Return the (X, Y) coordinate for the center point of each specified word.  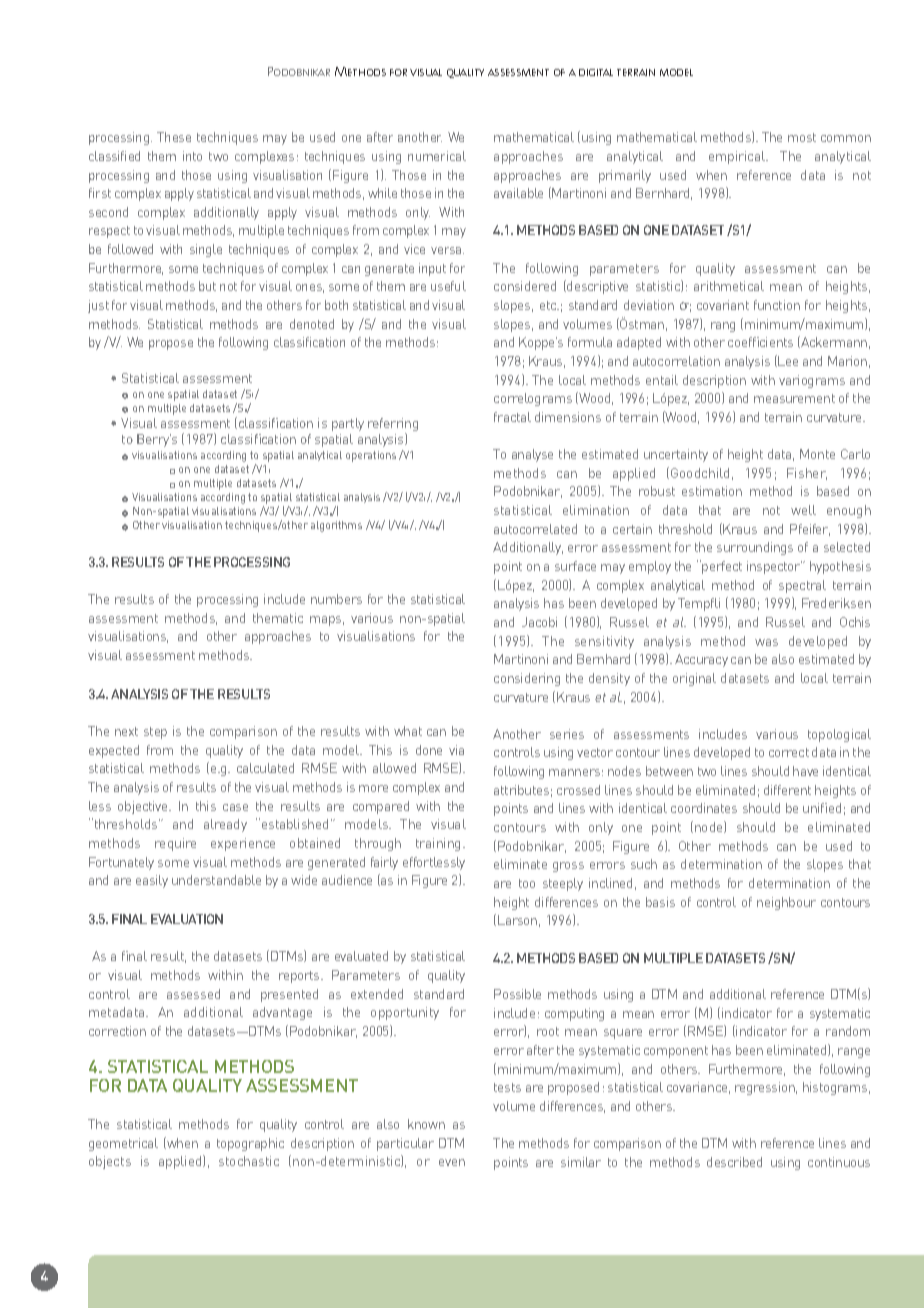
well (803, 510)
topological (839, 735)
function (777, 305)
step (155, 733)
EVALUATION (187, 919)
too (527, 883)
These (174, 137)
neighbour (786, 903)
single (206, 250)
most (802, 137)
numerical (437, 156)
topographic (250, 1144)
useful (448, 286)
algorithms (336, 526)
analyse (532, 455)
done (429, 750)
